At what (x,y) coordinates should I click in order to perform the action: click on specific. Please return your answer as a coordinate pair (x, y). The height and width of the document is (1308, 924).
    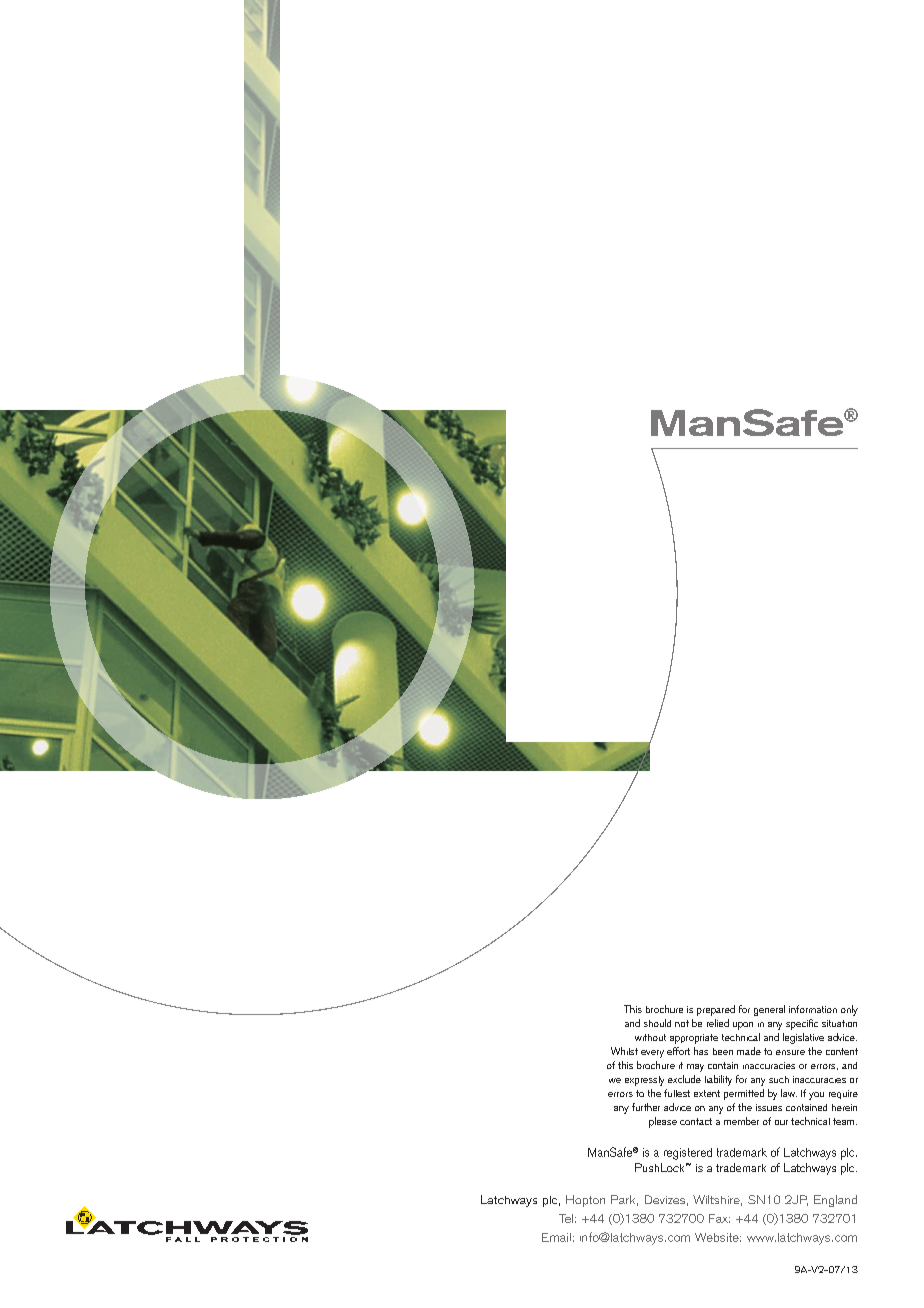
    Looking at the image, I should click on (802, 1024).
